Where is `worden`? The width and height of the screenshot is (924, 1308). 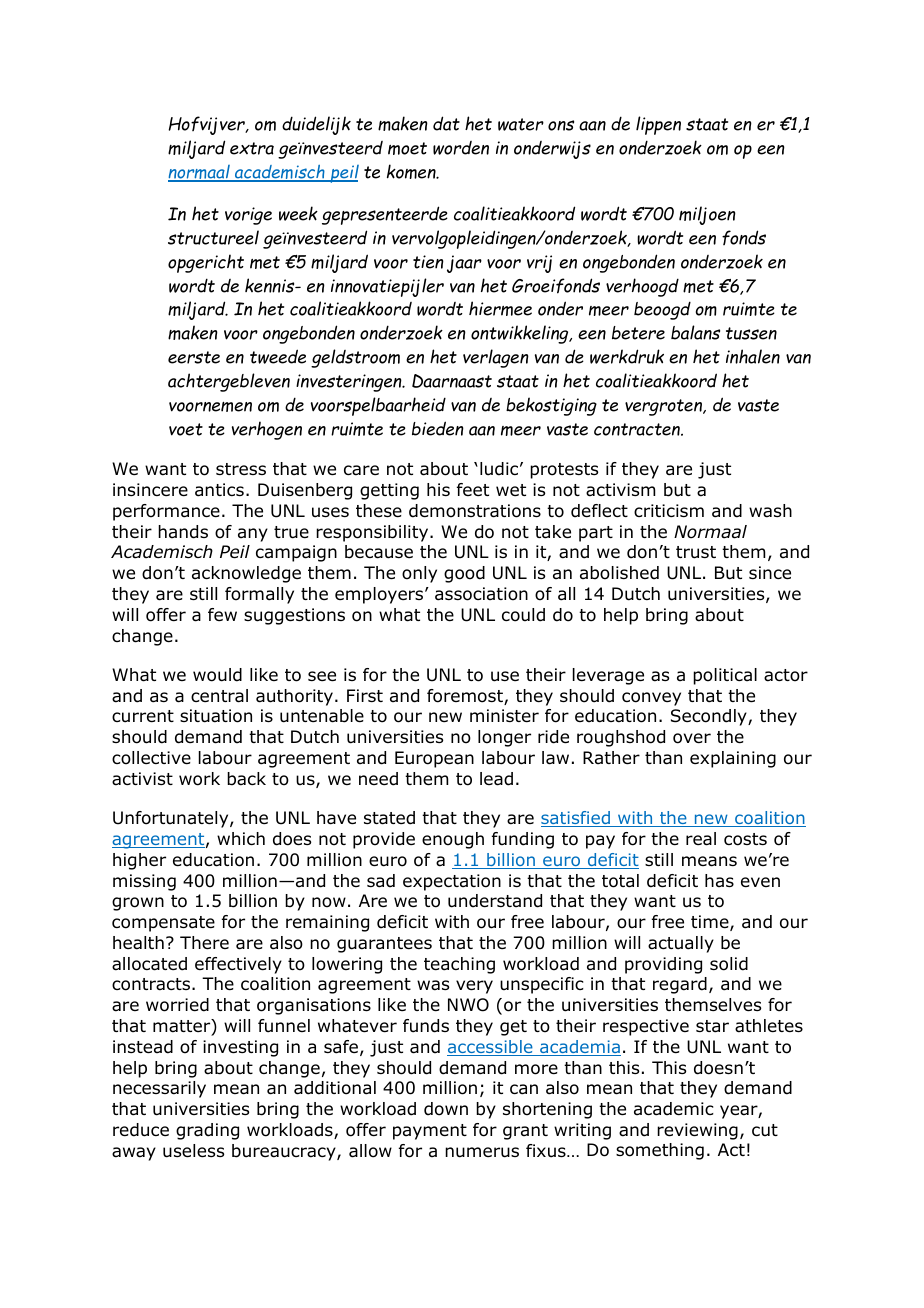
worden is located at coordinates (461, 148).
